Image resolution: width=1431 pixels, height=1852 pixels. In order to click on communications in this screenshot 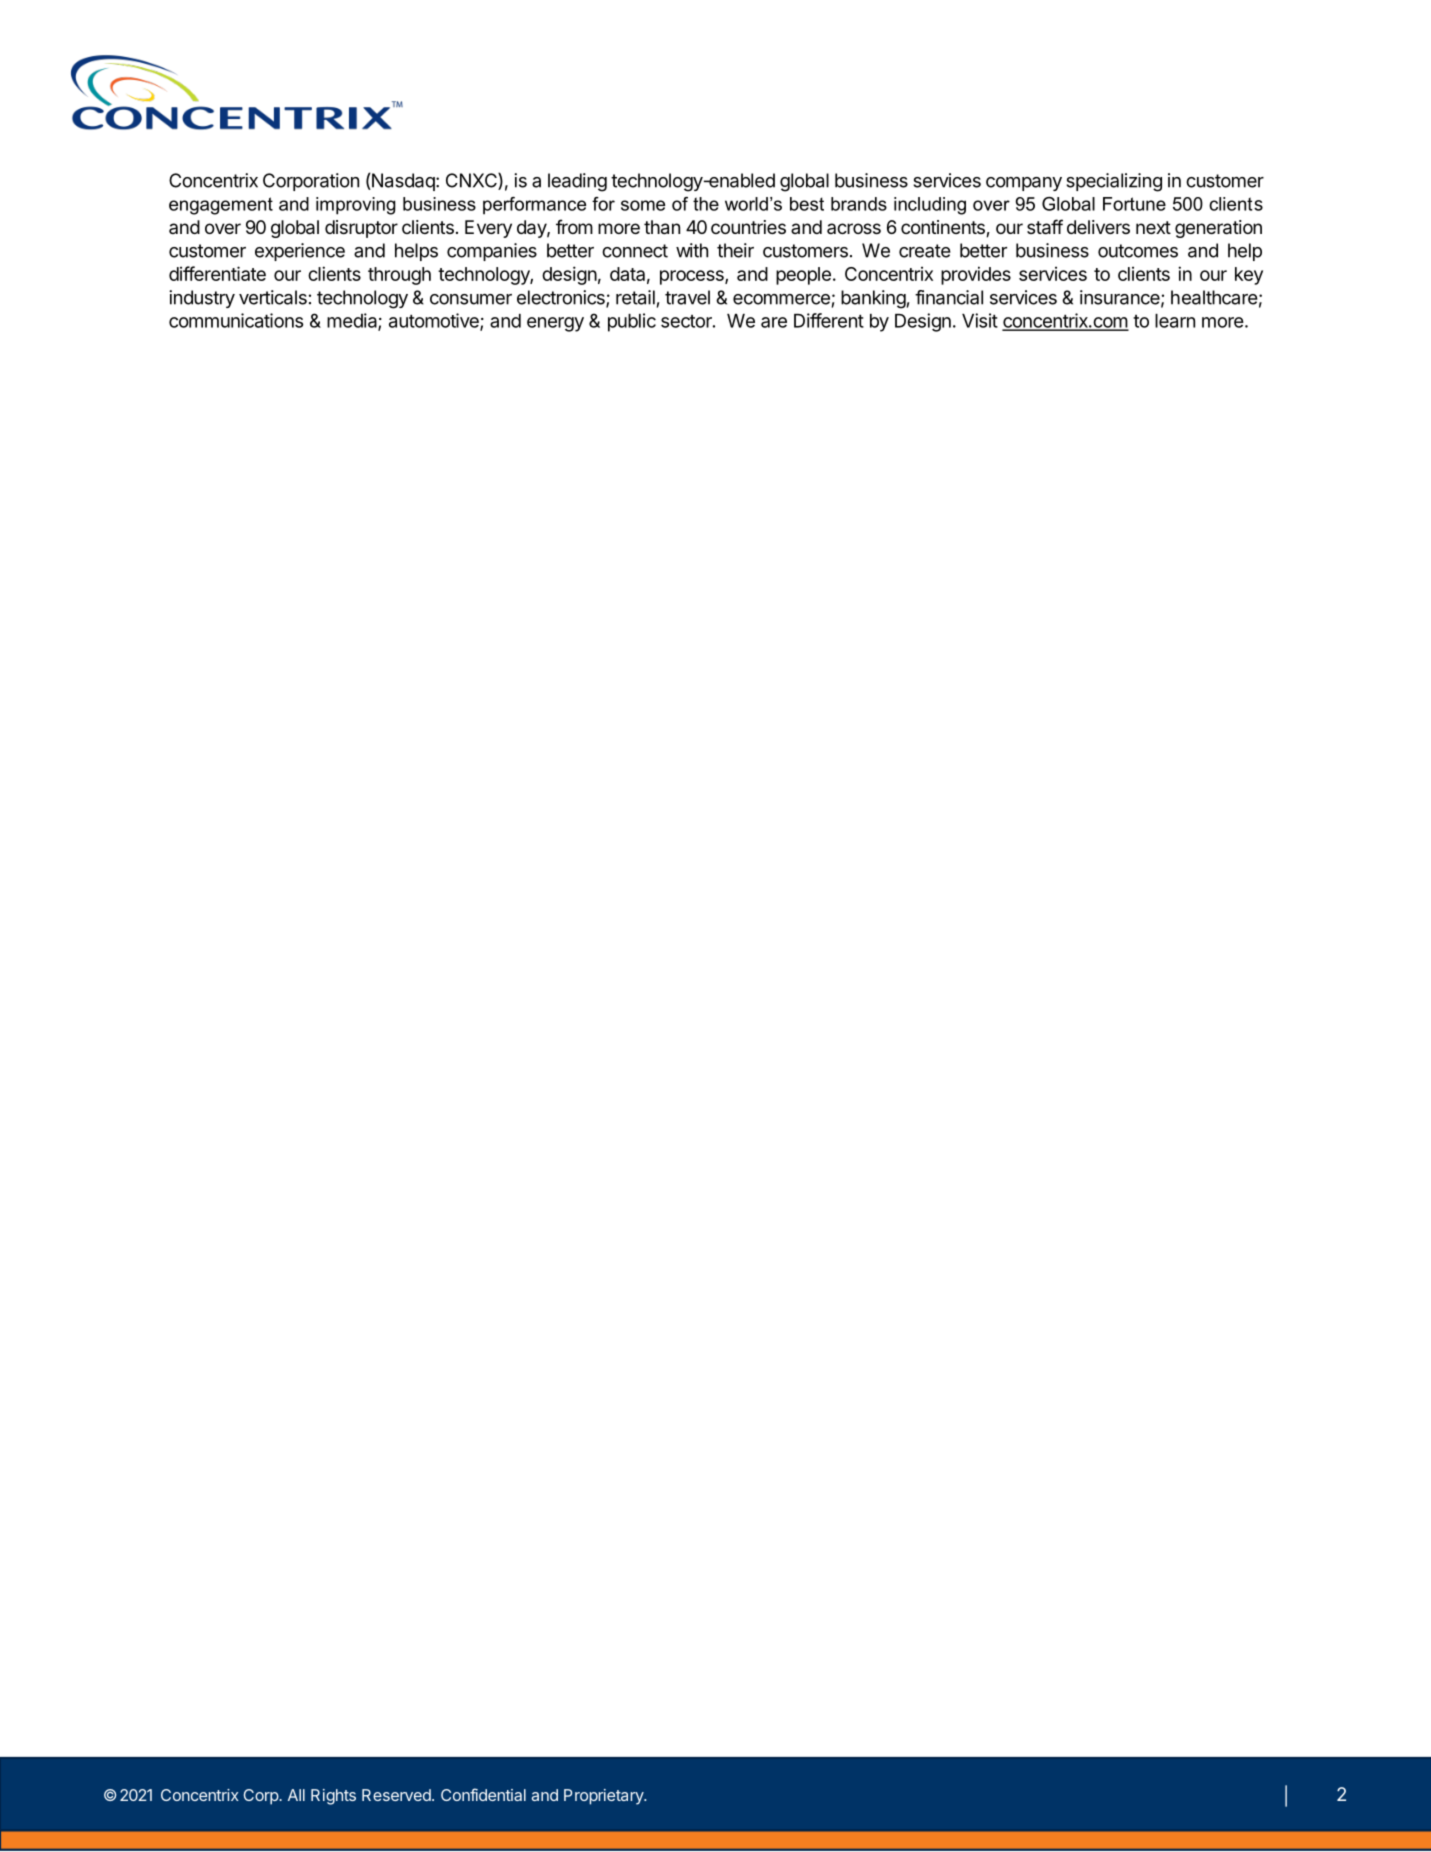, I will do `click(236, 320)`.
